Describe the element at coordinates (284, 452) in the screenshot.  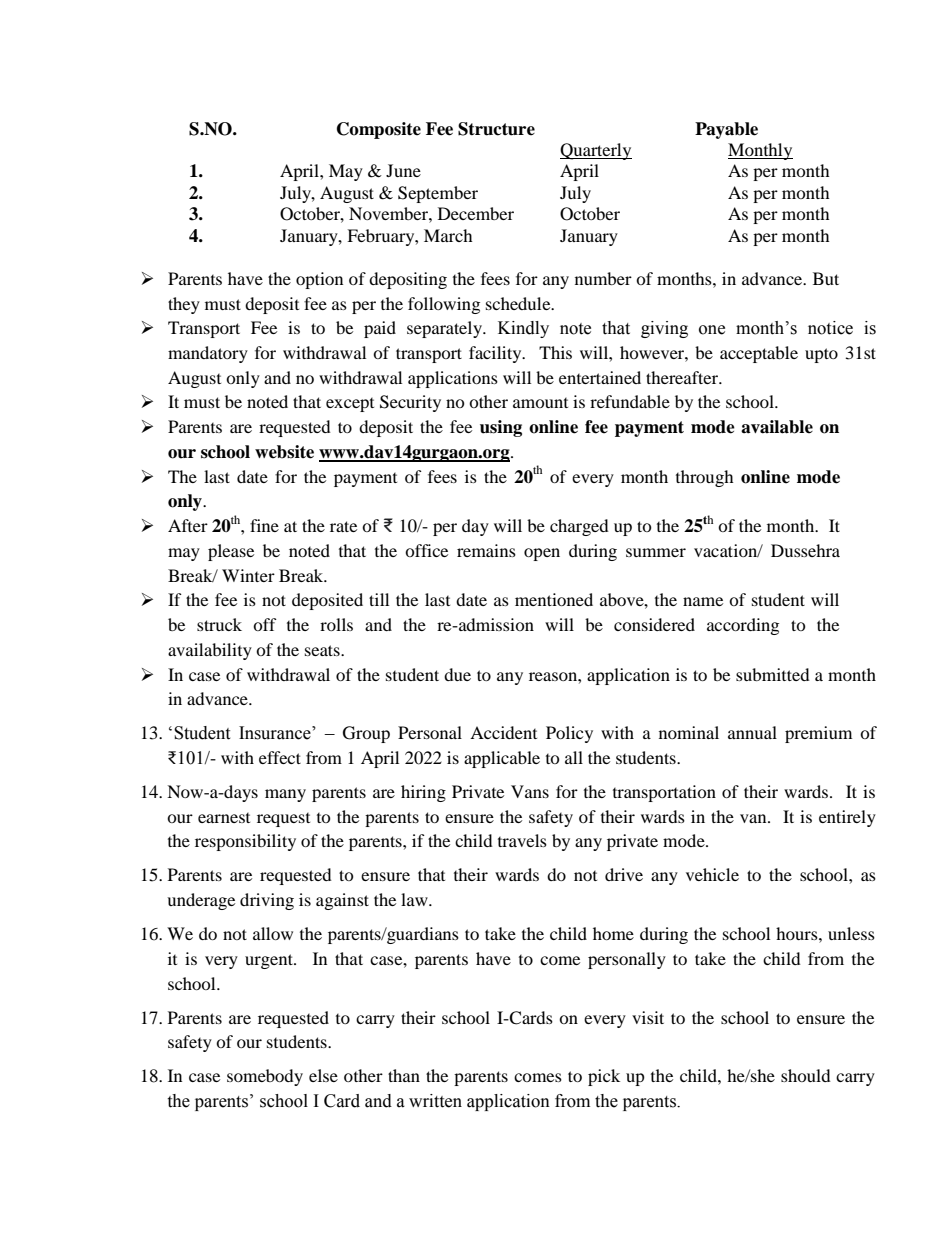
I see `website` at that location.
